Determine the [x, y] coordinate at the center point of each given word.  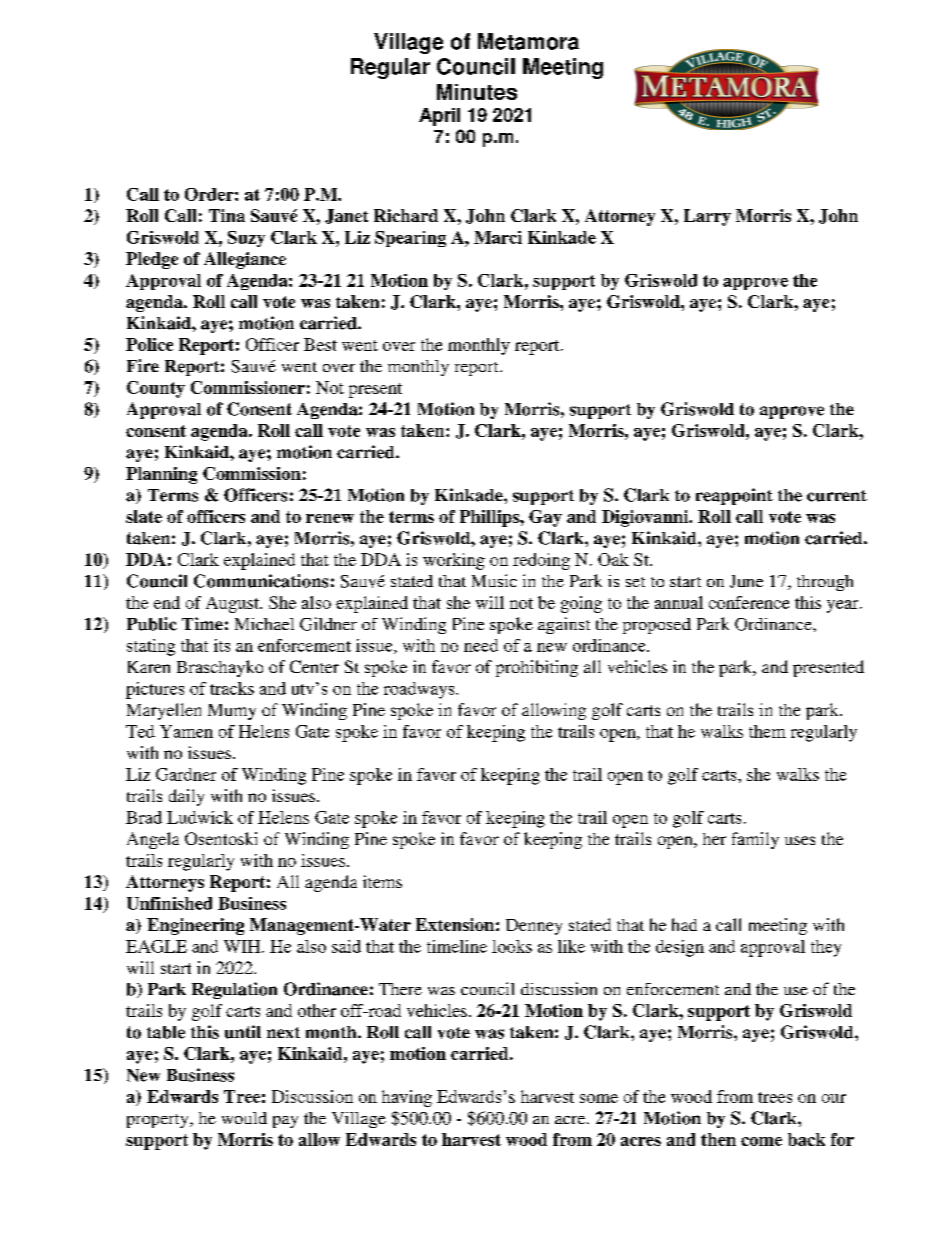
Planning [161, 475]
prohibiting [537, 668]
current [837, 496]
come [761, 1141]
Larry [707, 217]
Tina [227, 215]
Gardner [186, 774]
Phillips [490, 518]
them [767, 731]
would [244, 1118]
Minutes [477, 92]
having [407, 1098]
